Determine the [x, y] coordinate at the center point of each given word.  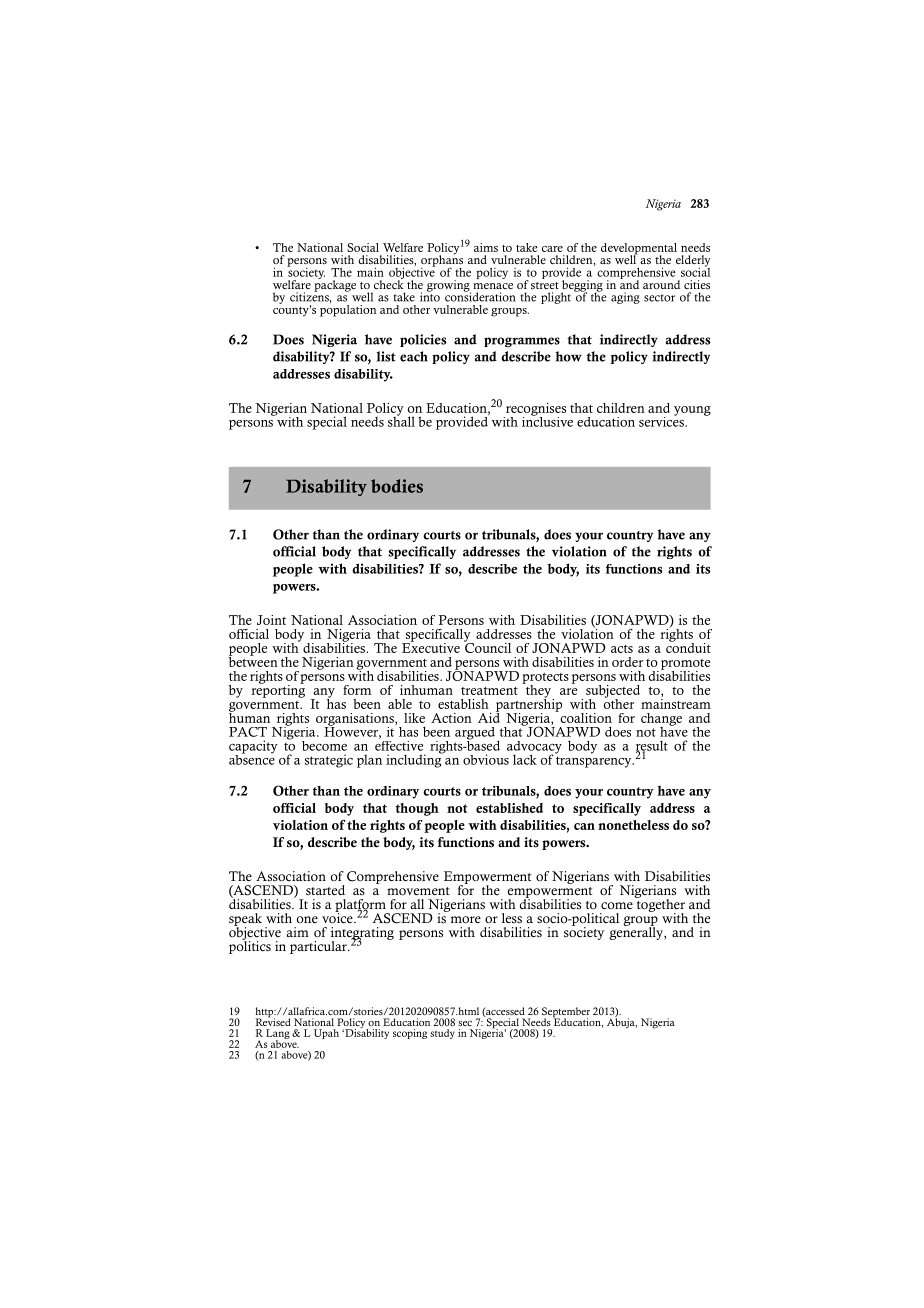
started [325, 890]
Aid [489, 716]
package [335, 285]
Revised [273, 1021]
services [662, 420]
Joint [271, 620]
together [660, 905]
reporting [278, 690]
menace [493, 286]
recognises [535, 410]
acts [622, 649]
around [661, 284]
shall [401, 420]
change [661, 720]
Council [487, 646]
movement [418, 891]
